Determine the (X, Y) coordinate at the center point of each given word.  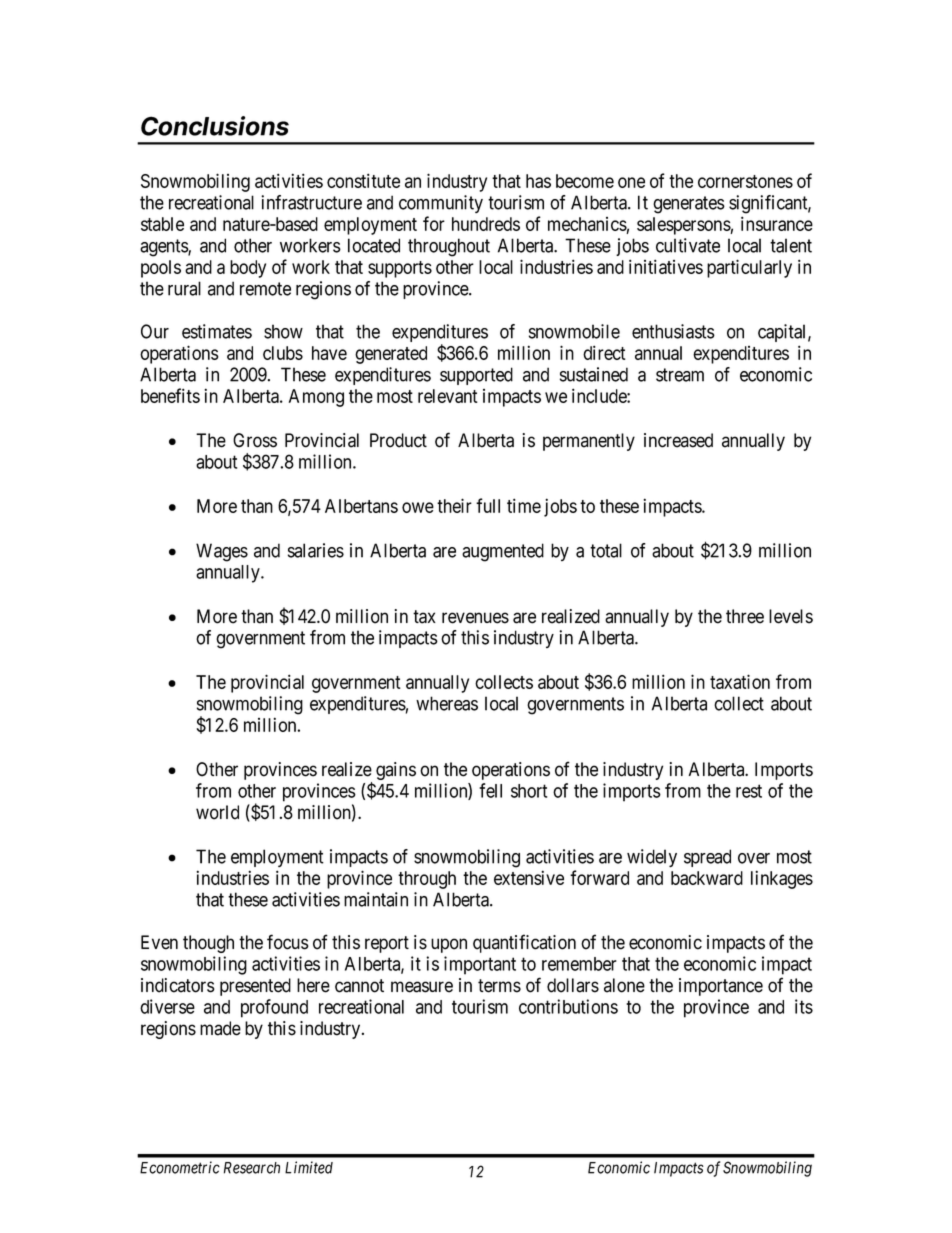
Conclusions (215, 126)
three (745, 616)
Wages (222, 552)
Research (252, 1168)
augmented (503, 552)
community (441, 204)
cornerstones (745, 181)
